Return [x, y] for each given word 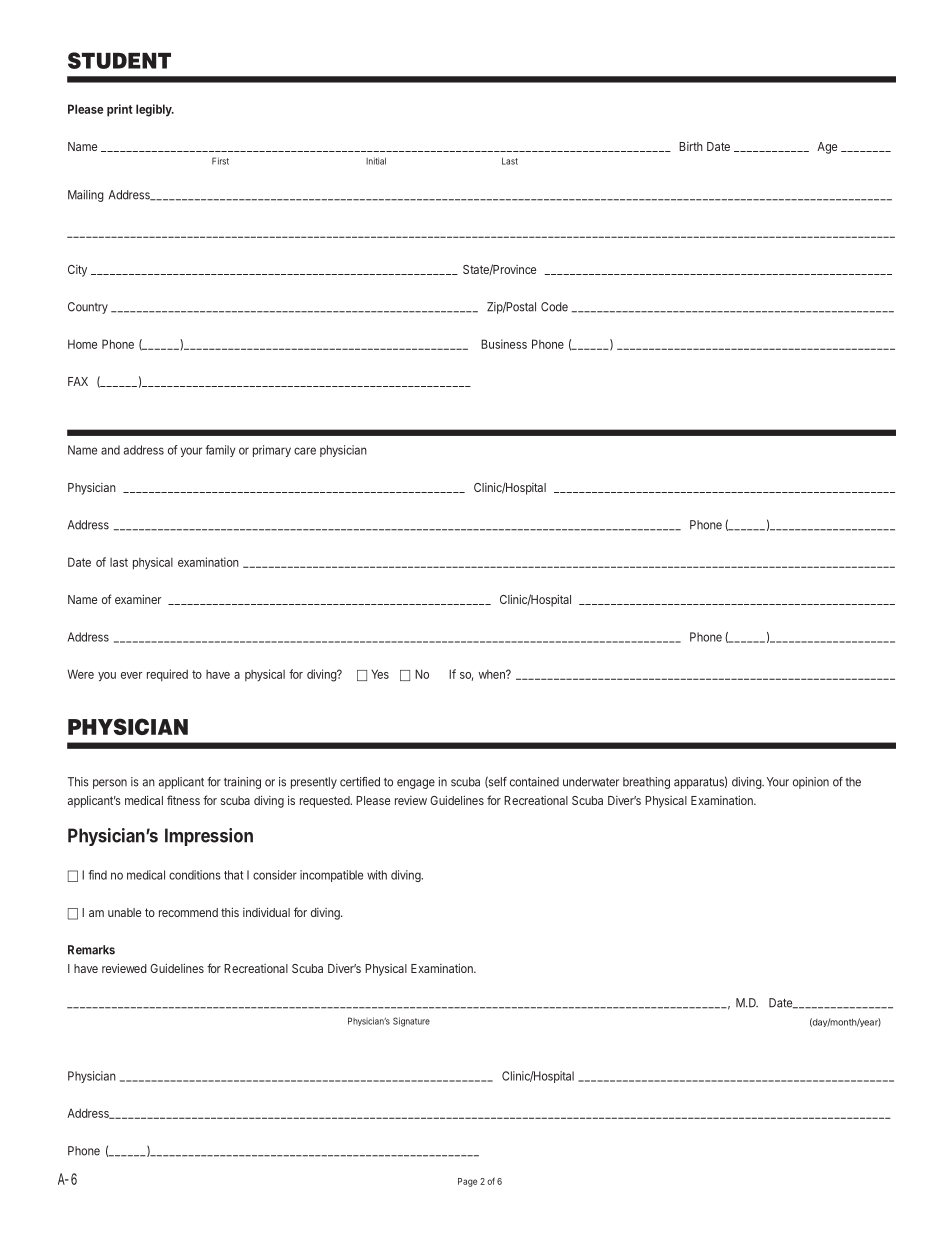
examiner [138, 599]
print [120, 110]
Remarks [91, 950]
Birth [691, 146]
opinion [811, 783]
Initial [376, 161]
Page [467, 1182]
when [493, 674]
